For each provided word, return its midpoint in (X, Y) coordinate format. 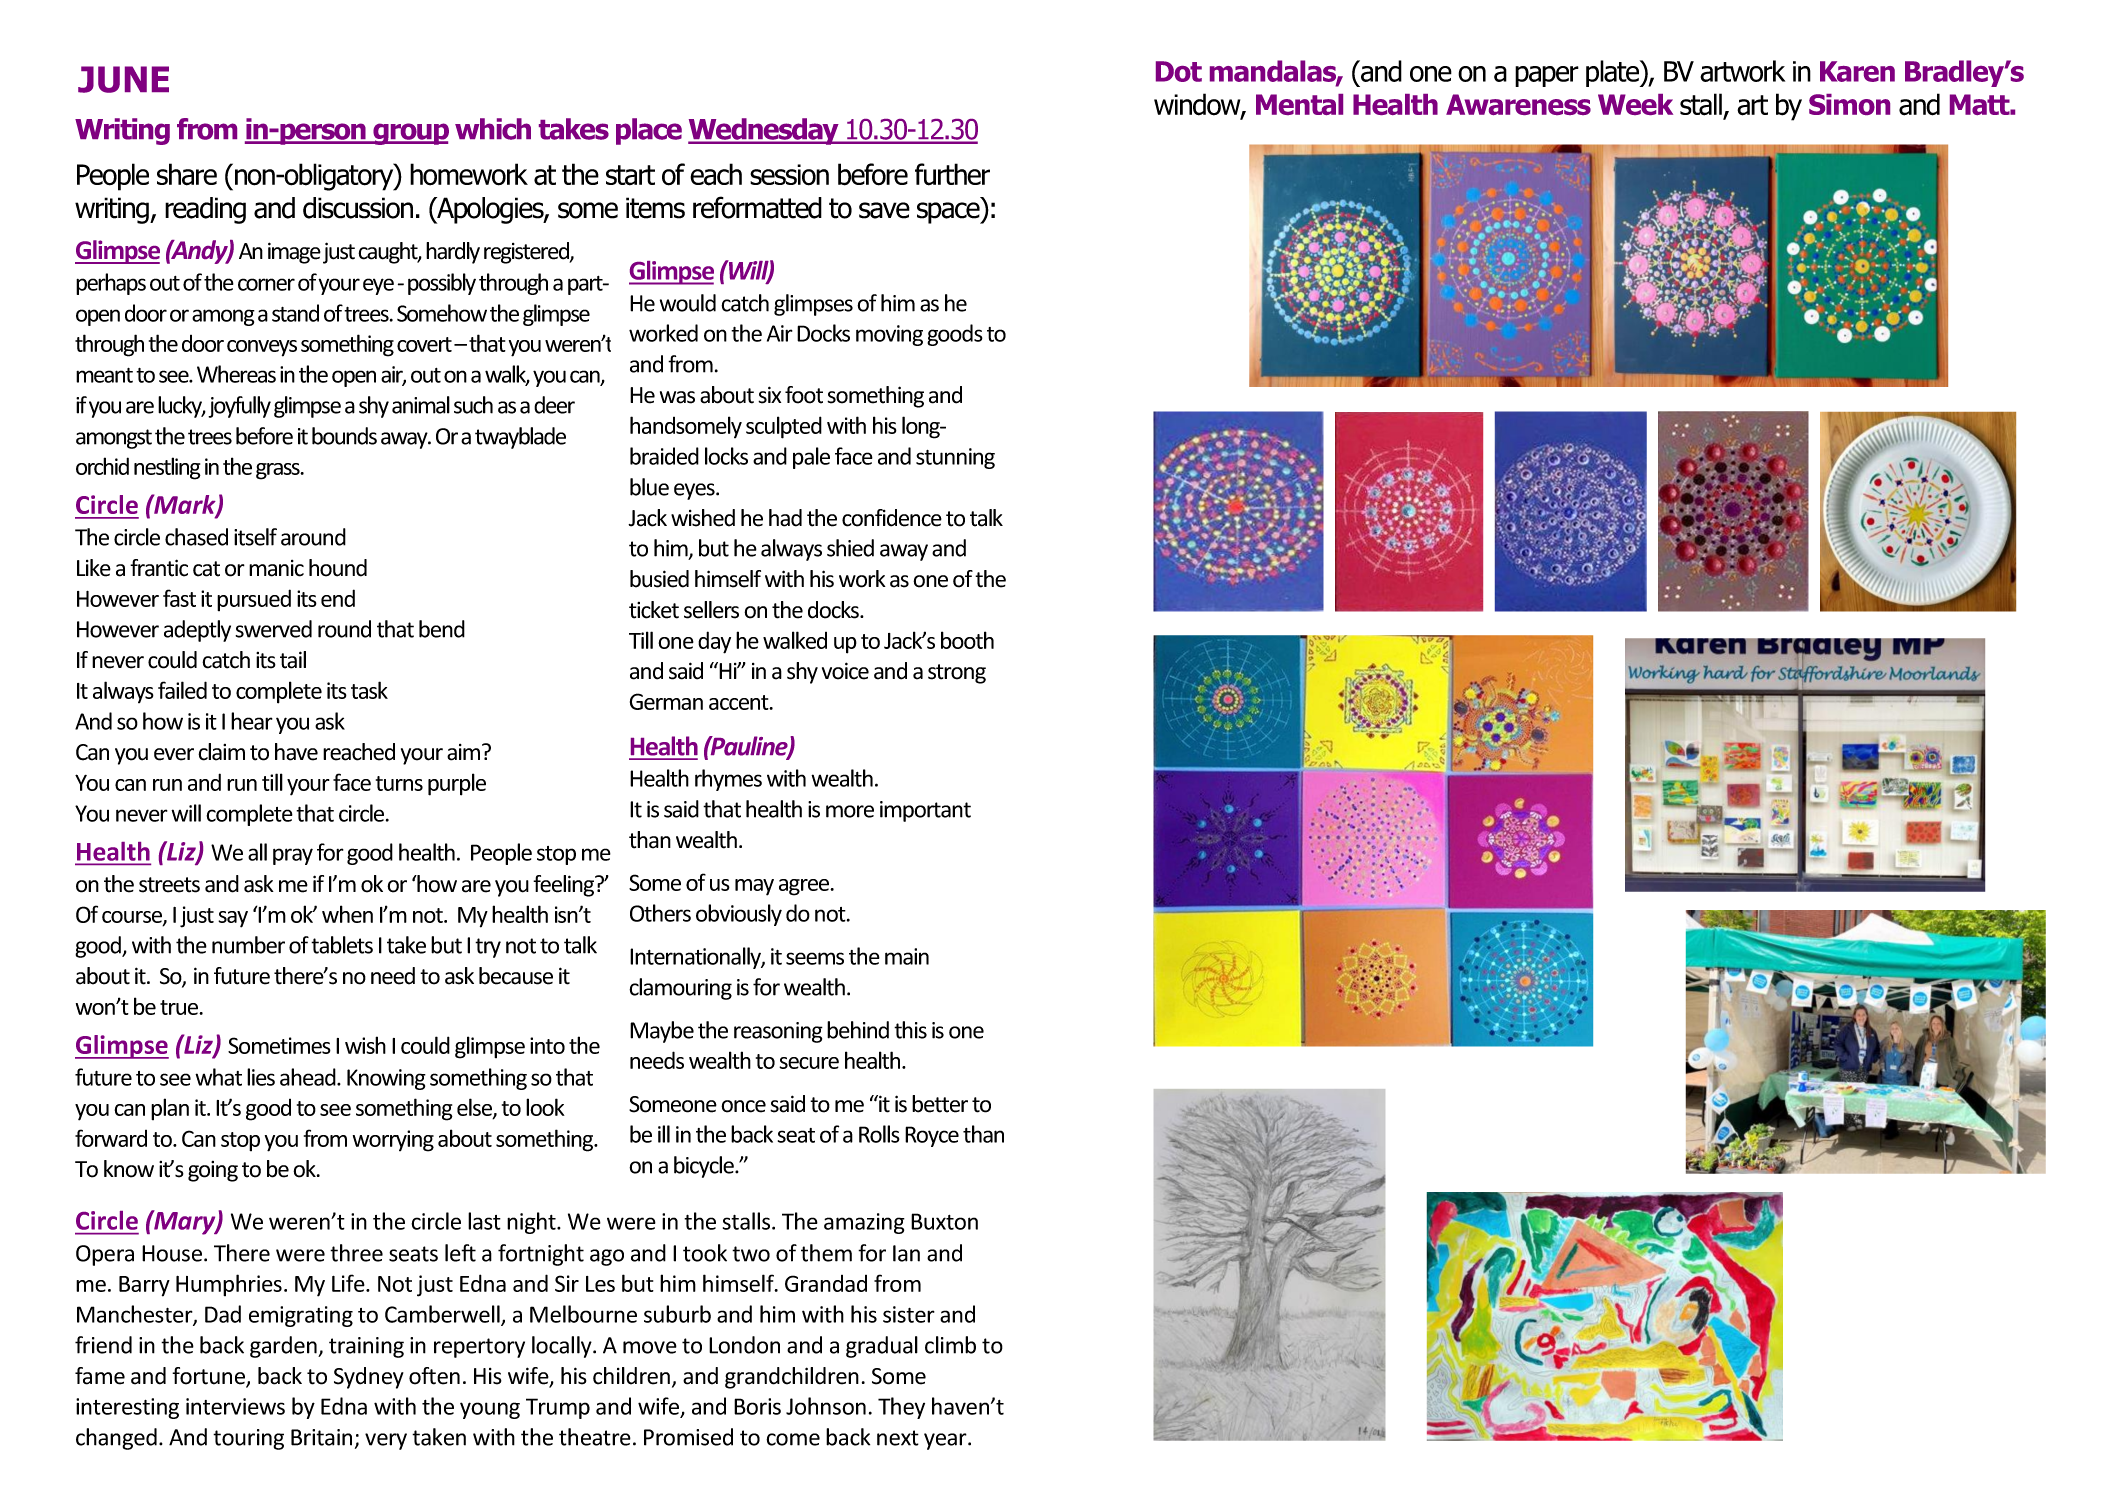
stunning (955, 458)
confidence (892, 518)
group (410, 134)
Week (1635, 104)
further (952, 174)
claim (221, 752)
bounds (344, 436)
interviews (235, 1406)
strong (957, 674)
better (940, 1104)
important (925, 811)
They (901, 1408)
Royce (932, 1136)
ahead (309, 1077)
